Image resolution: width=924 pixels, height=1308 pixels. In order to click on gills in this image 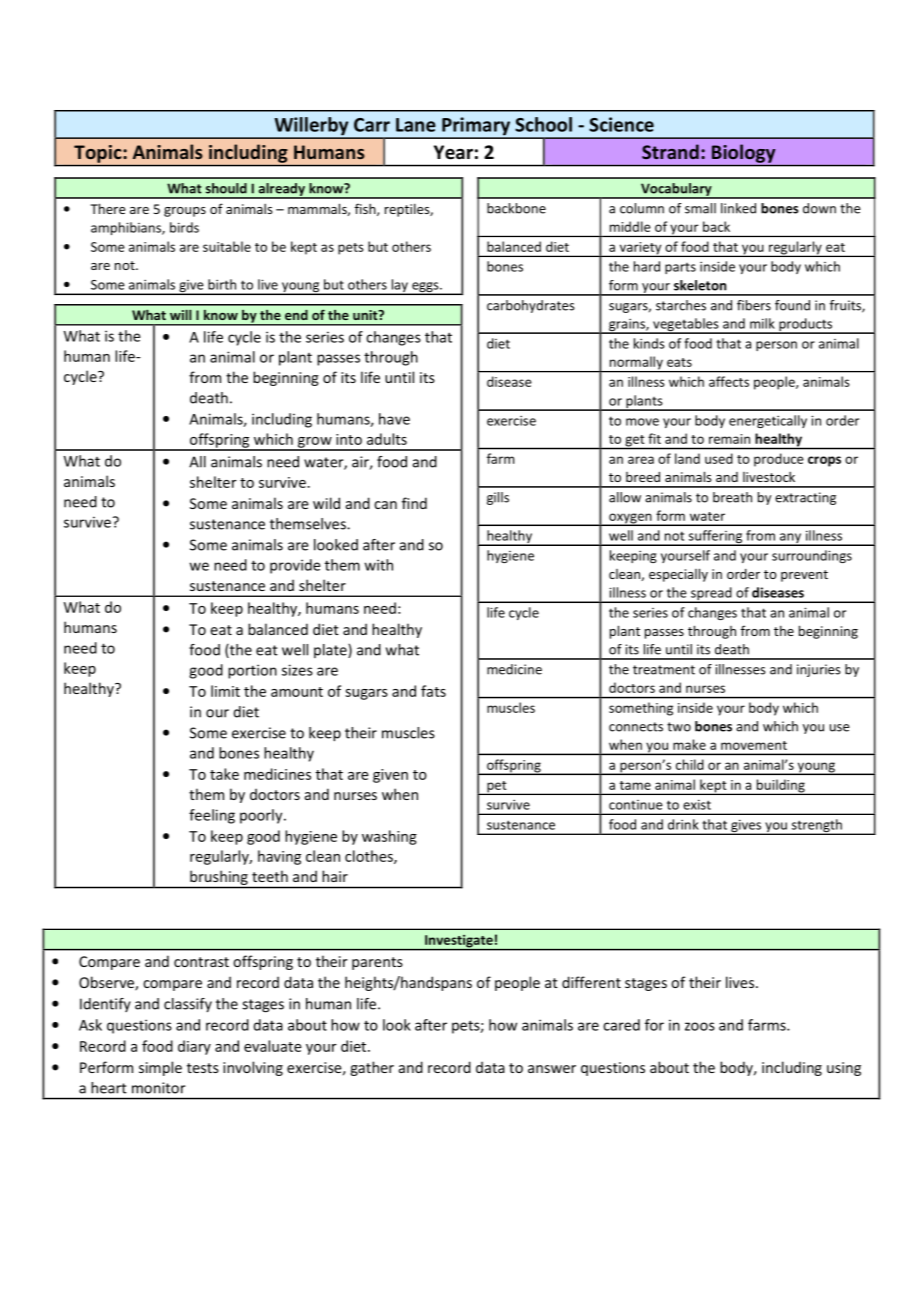, I will do `click(498, 498)`.
